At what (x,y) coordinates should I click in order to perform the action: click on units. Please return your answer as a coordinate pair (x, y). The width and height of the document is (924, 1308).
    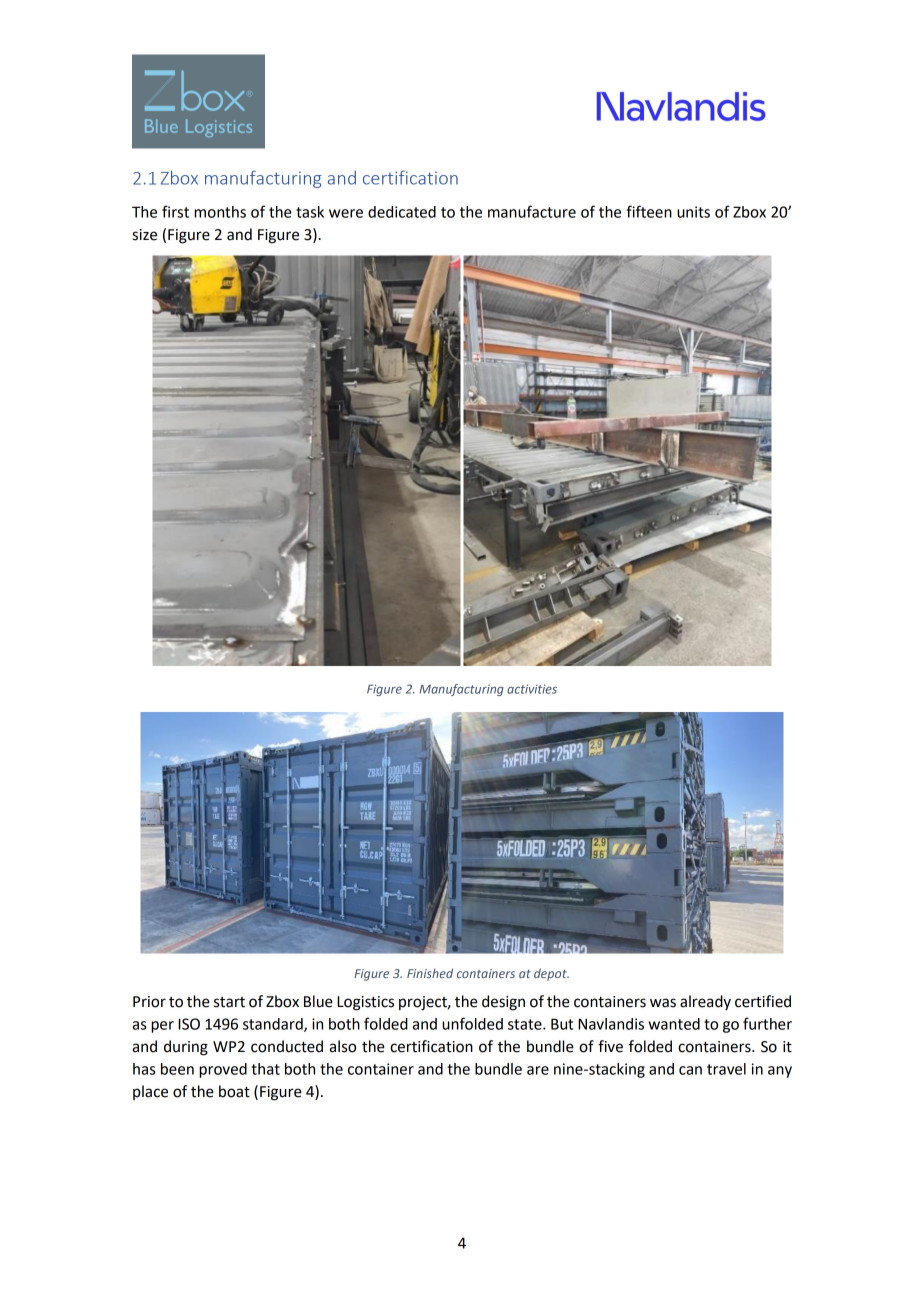
    Looking at the image, I should click on (693, 212).
